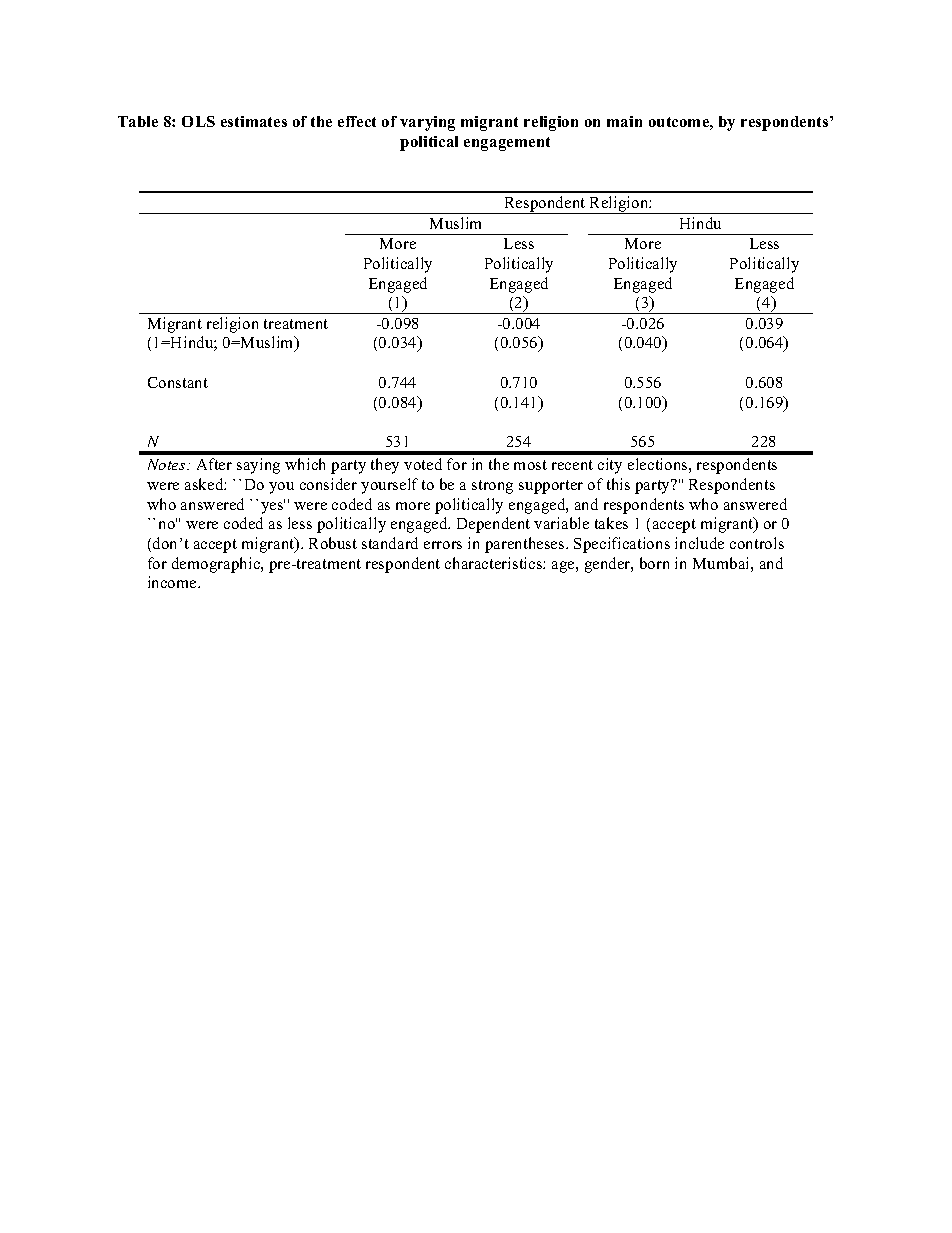 This screenshot has width=952, height=1233. I want to click on engagement, so click(507, 144).
